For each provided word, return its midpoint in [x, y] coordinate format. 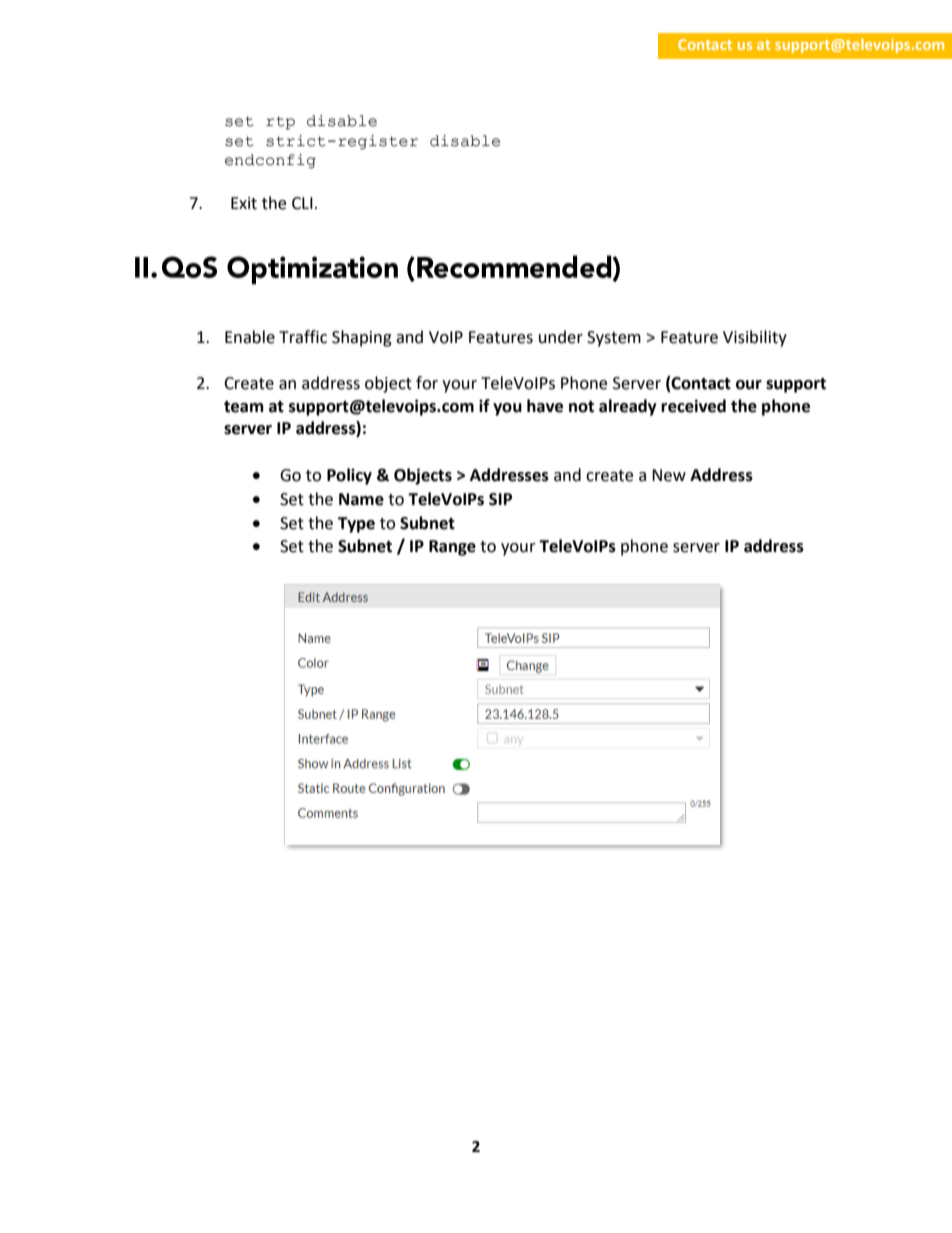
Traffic [303, 337]
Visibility [755, 338]
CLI [302, 203]
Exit [244, 203]
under [561, 337]
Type [356, 525]
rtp [280, 123]
